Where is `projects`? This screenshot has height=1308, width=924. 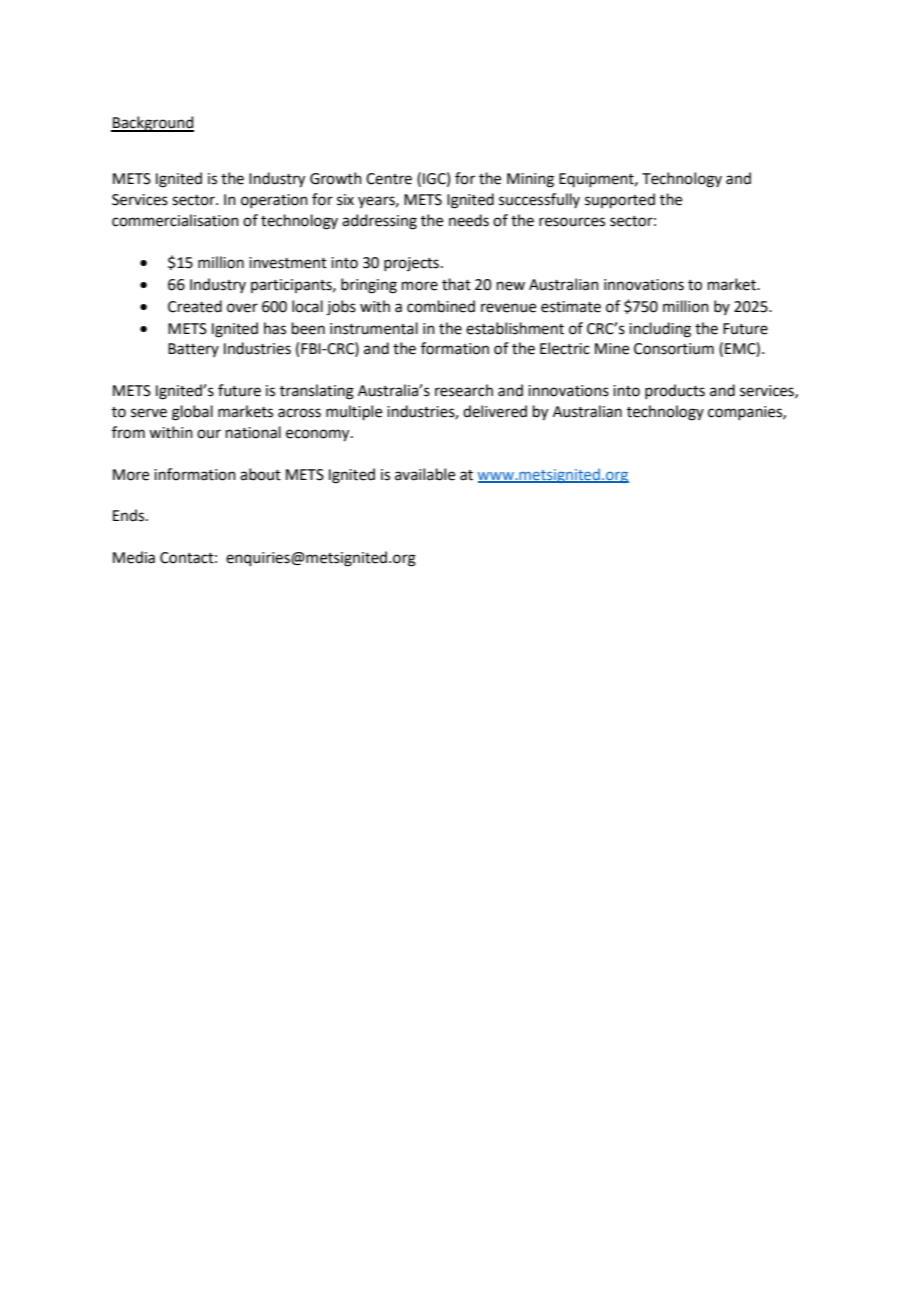
projects is located at coordinates (411, 264).
